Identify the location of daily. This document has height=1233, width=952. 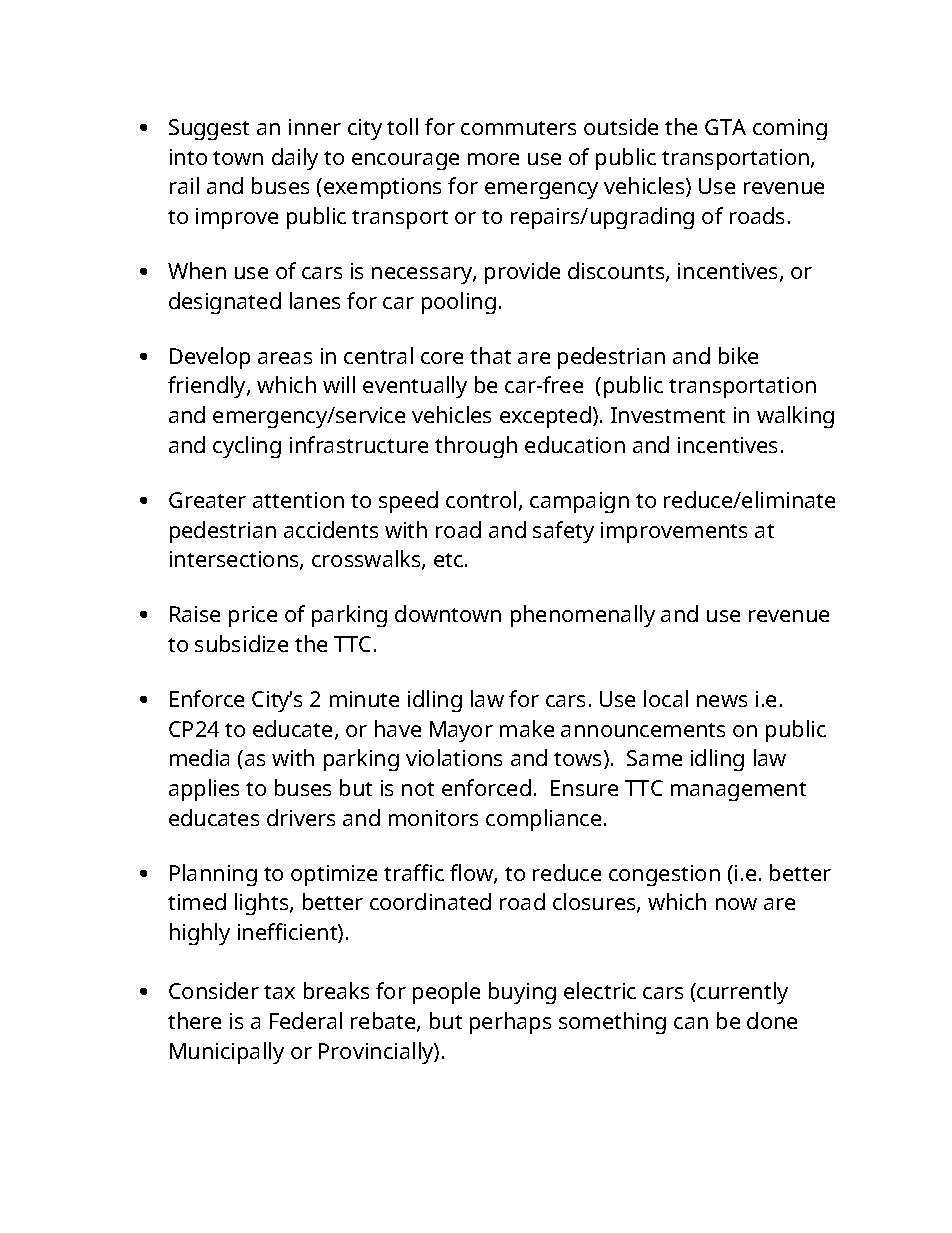
(295, 159).
